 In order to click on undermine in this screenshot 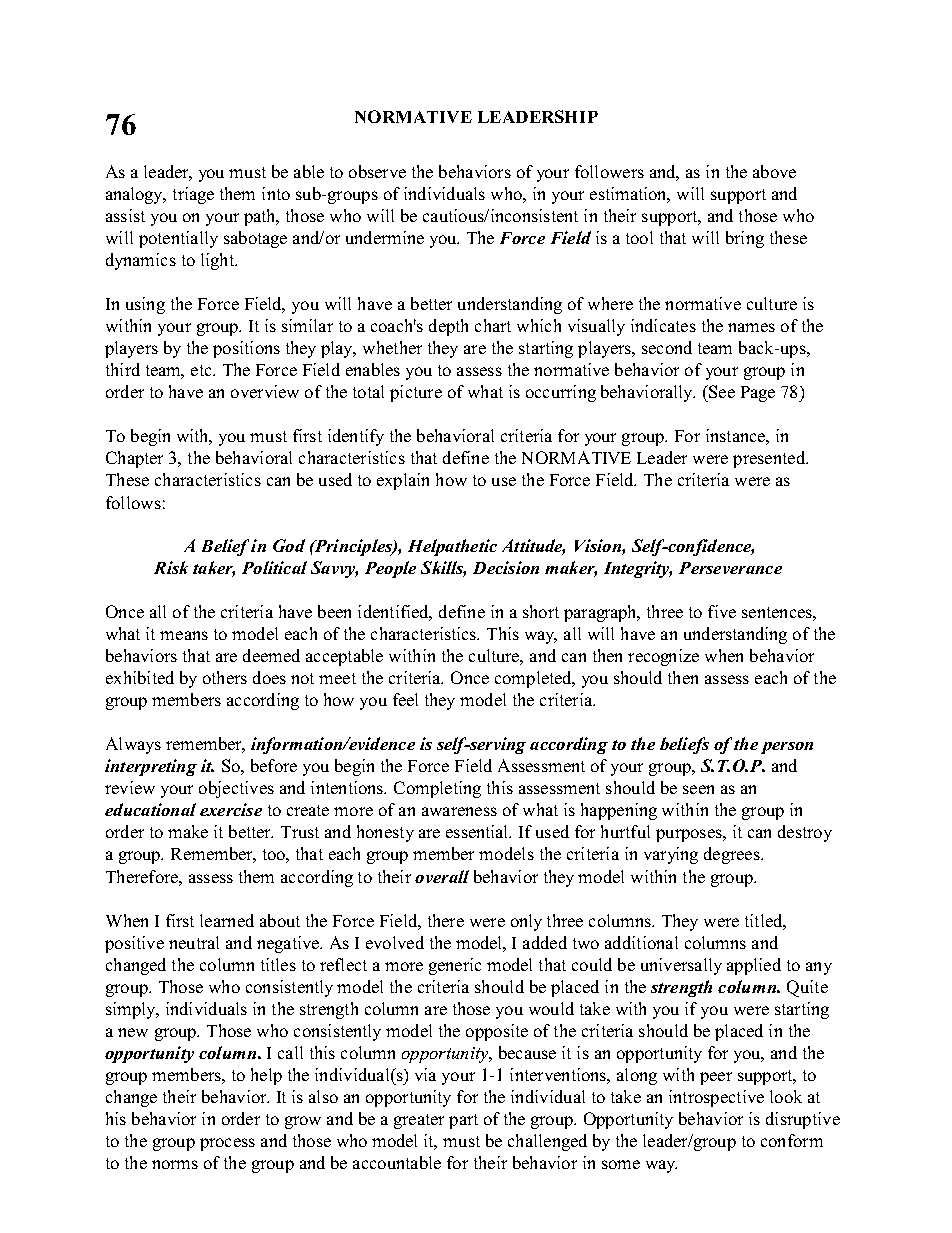, I will do `click(385, 237)`.
